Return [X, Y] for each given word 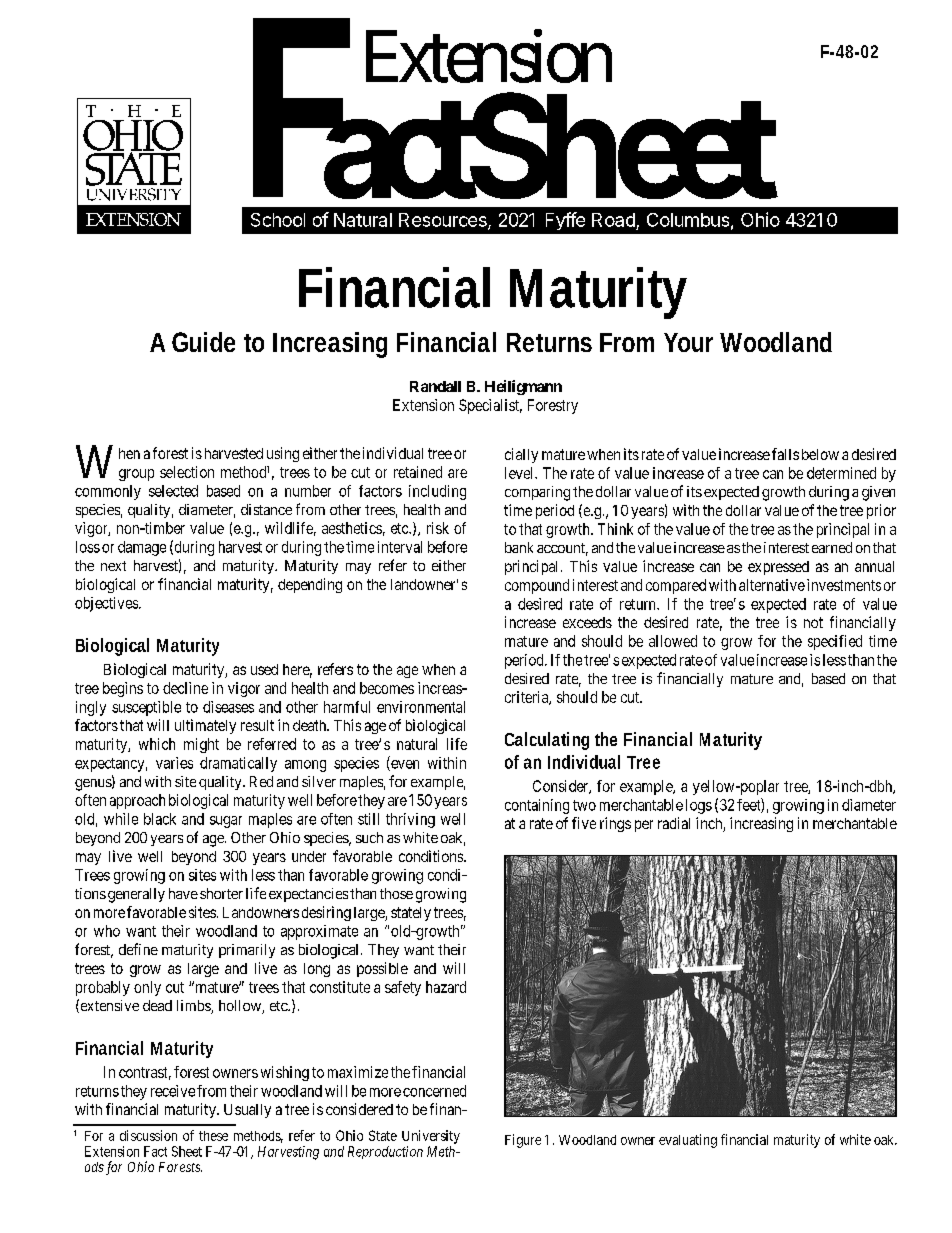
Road [613, 220]
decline [185, 688]
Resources [444, 221]
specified [835, 642]
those [396, 893]
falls [785, 454]
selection [187, 472]
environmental [421, 707]
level [520, 473]
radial [674, 823]
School [278, 220]
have [183, 893]
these [213, 1136]
